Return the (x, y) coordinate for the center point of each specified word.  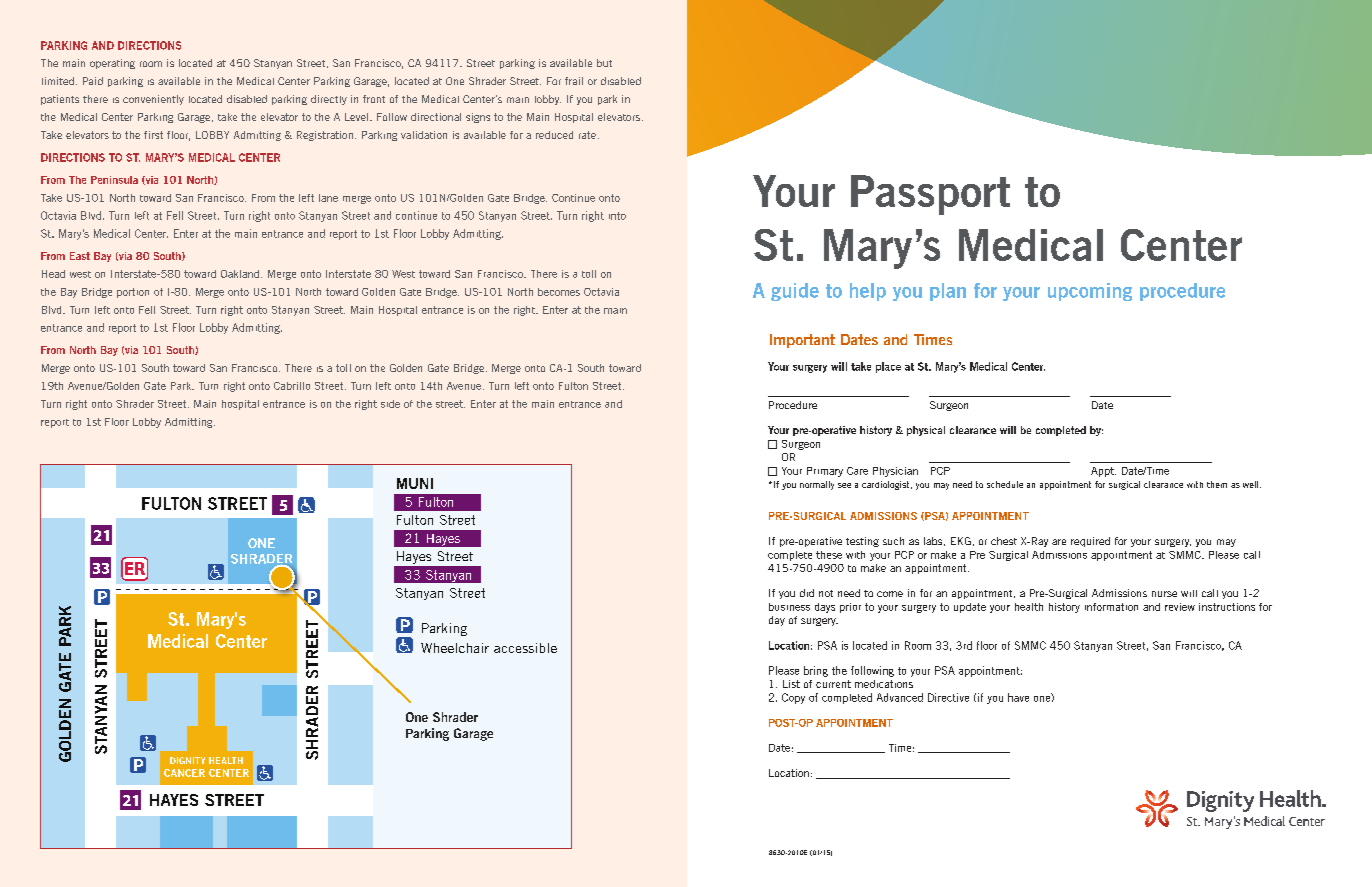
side (390, 404)
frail (574, 81)
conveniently (153, 100)
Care (857, 471)
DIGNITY (187, 760)
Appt (1103, 472)
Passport (930, 195)
